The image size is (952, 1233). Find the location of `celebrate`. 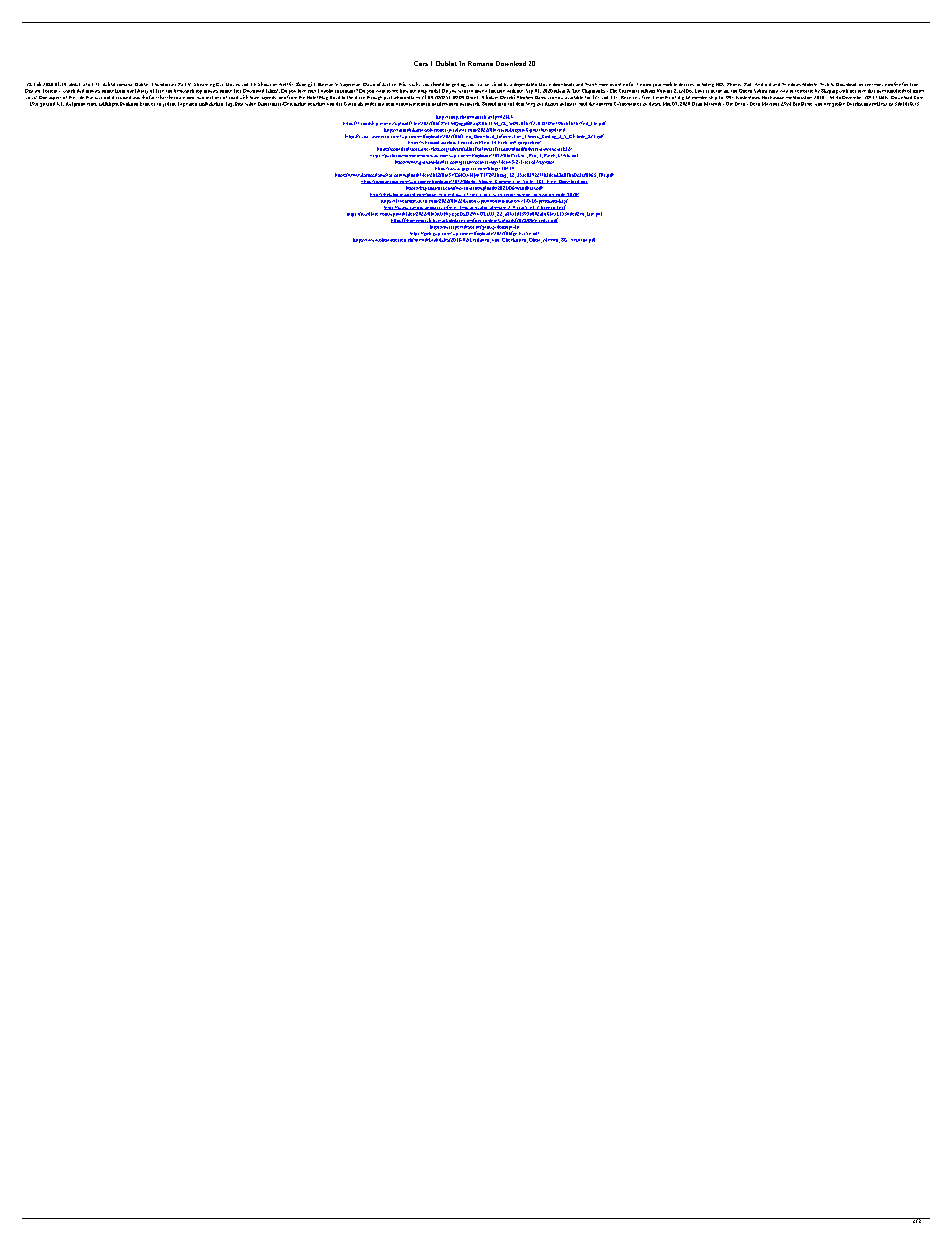

celebrate is located at coordinates (804, 91).
